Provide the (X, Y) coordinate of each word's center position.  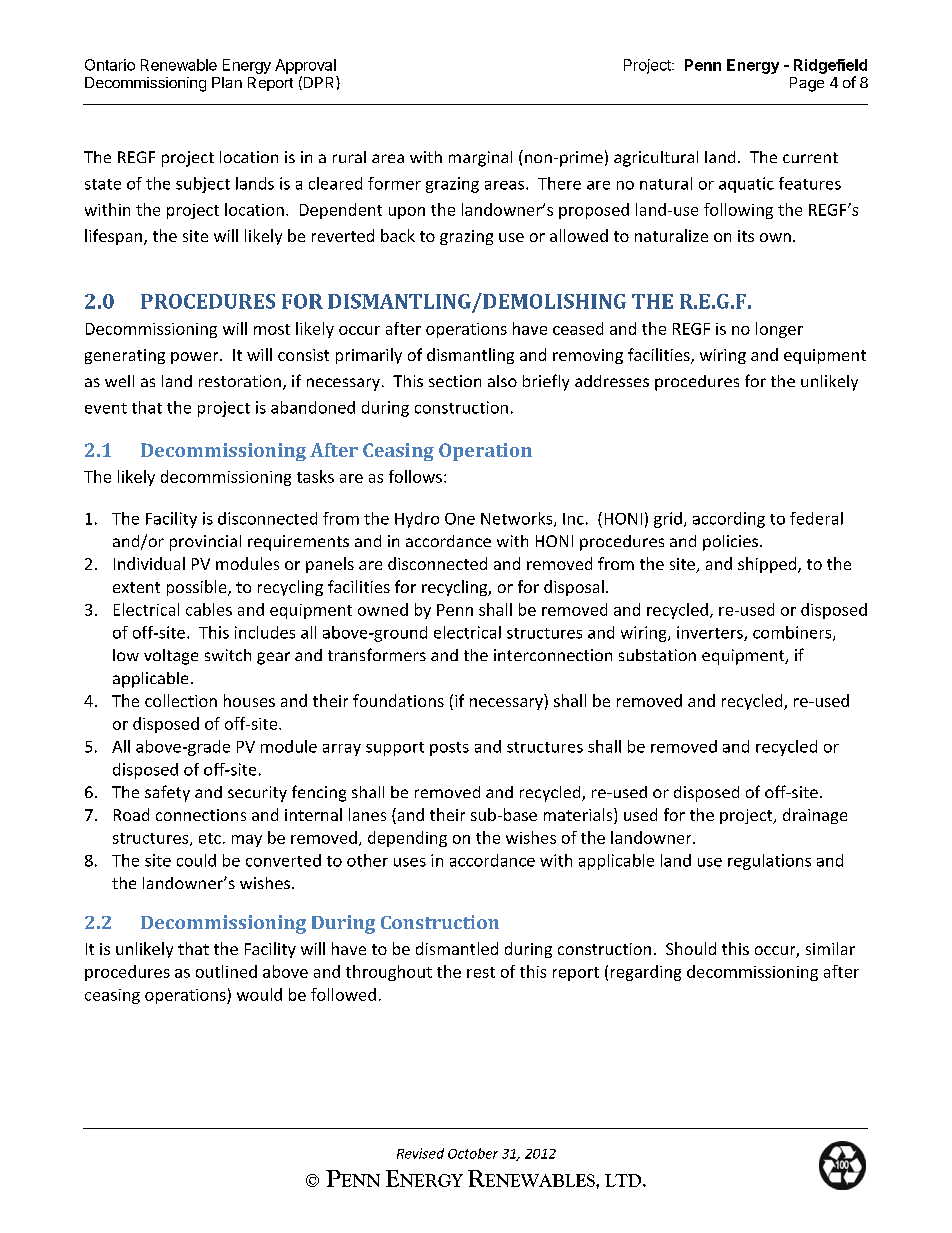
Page (807, 84)
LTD (624, 1180)
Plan (227, 82)
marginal (480, 159)
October (473, 1153)
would (259, 994)
